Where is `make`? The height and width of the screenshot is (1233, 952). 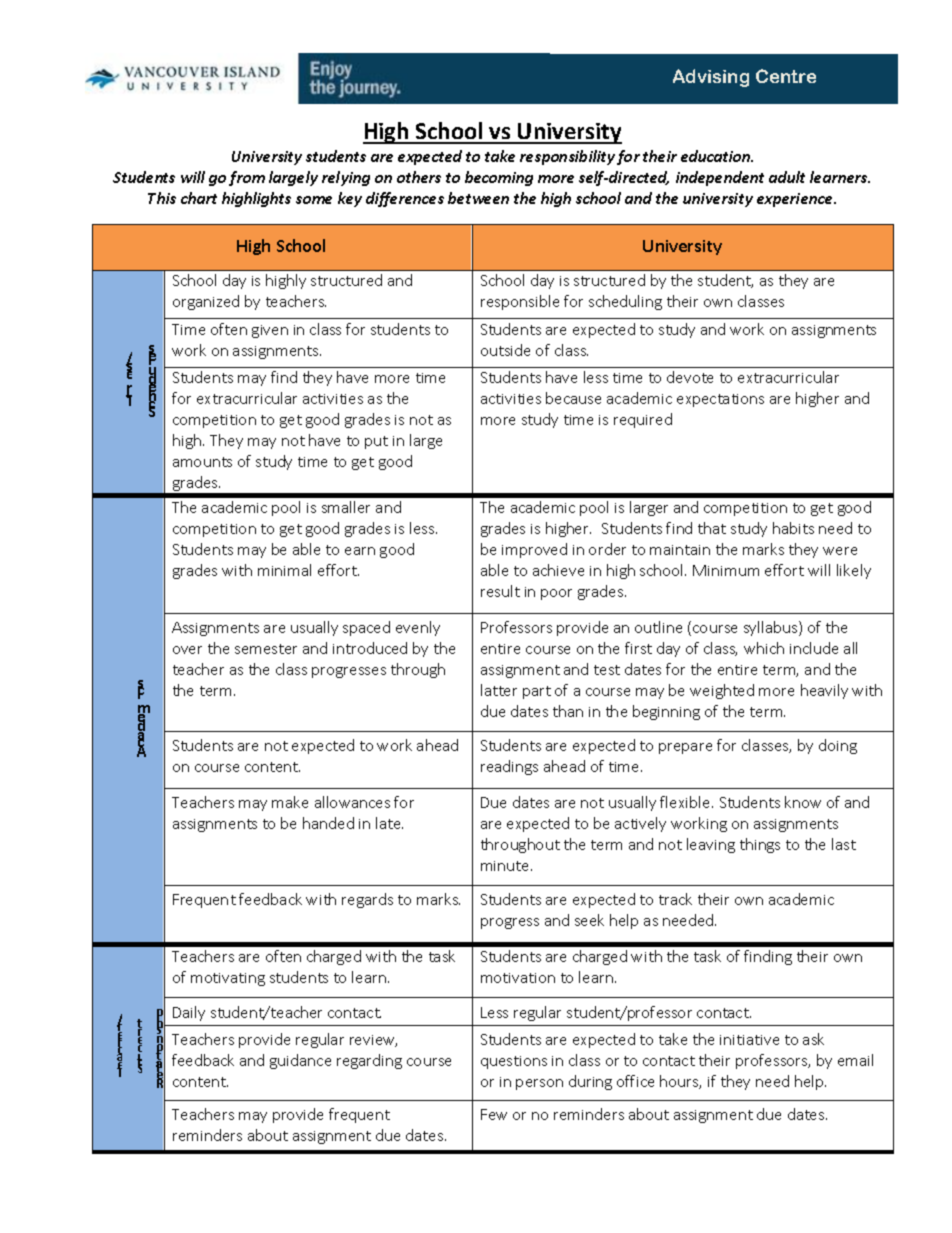
make is located at coordinates (290, 802).
